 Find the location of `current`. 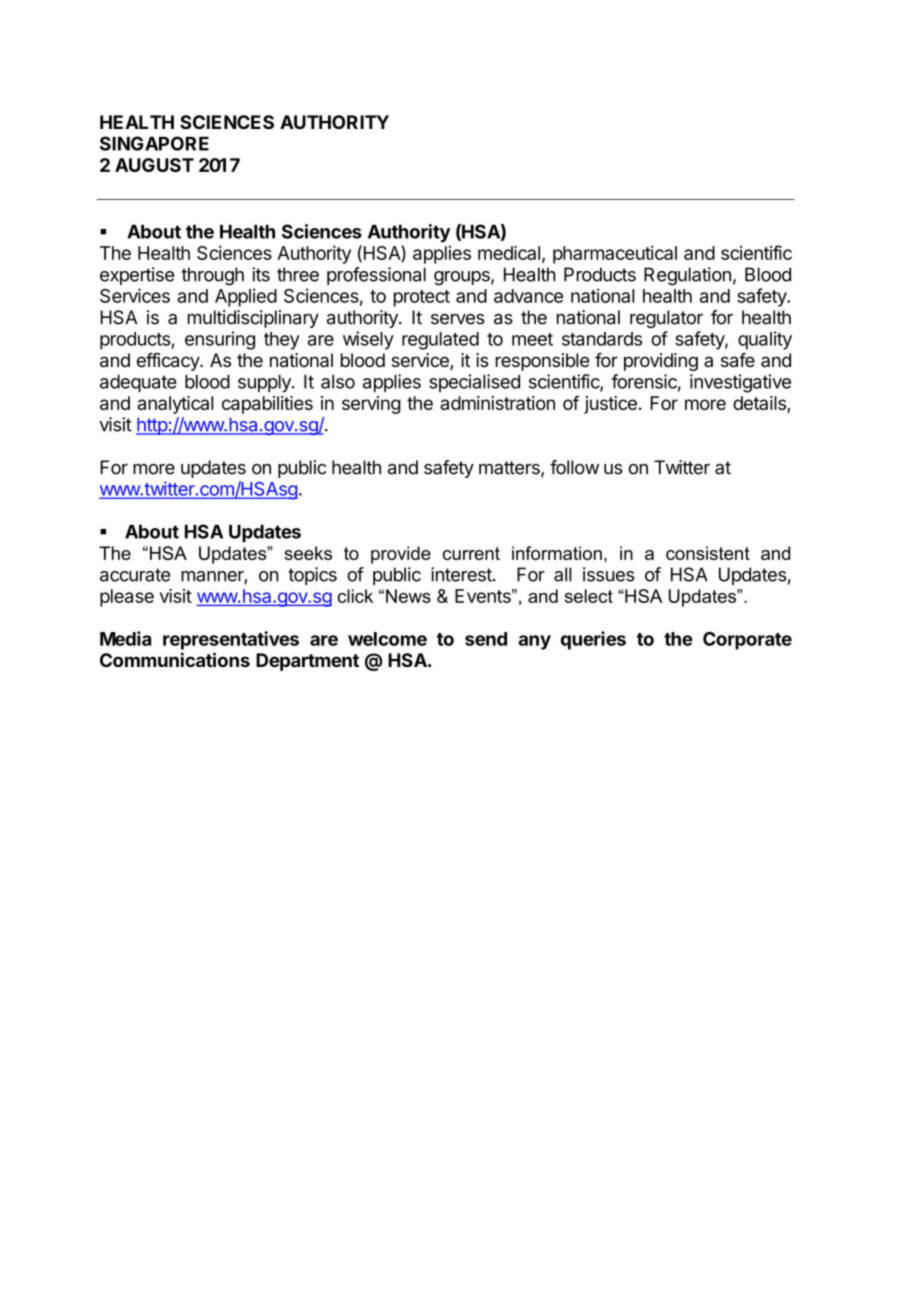

current is located at coordinates (471, 553).
